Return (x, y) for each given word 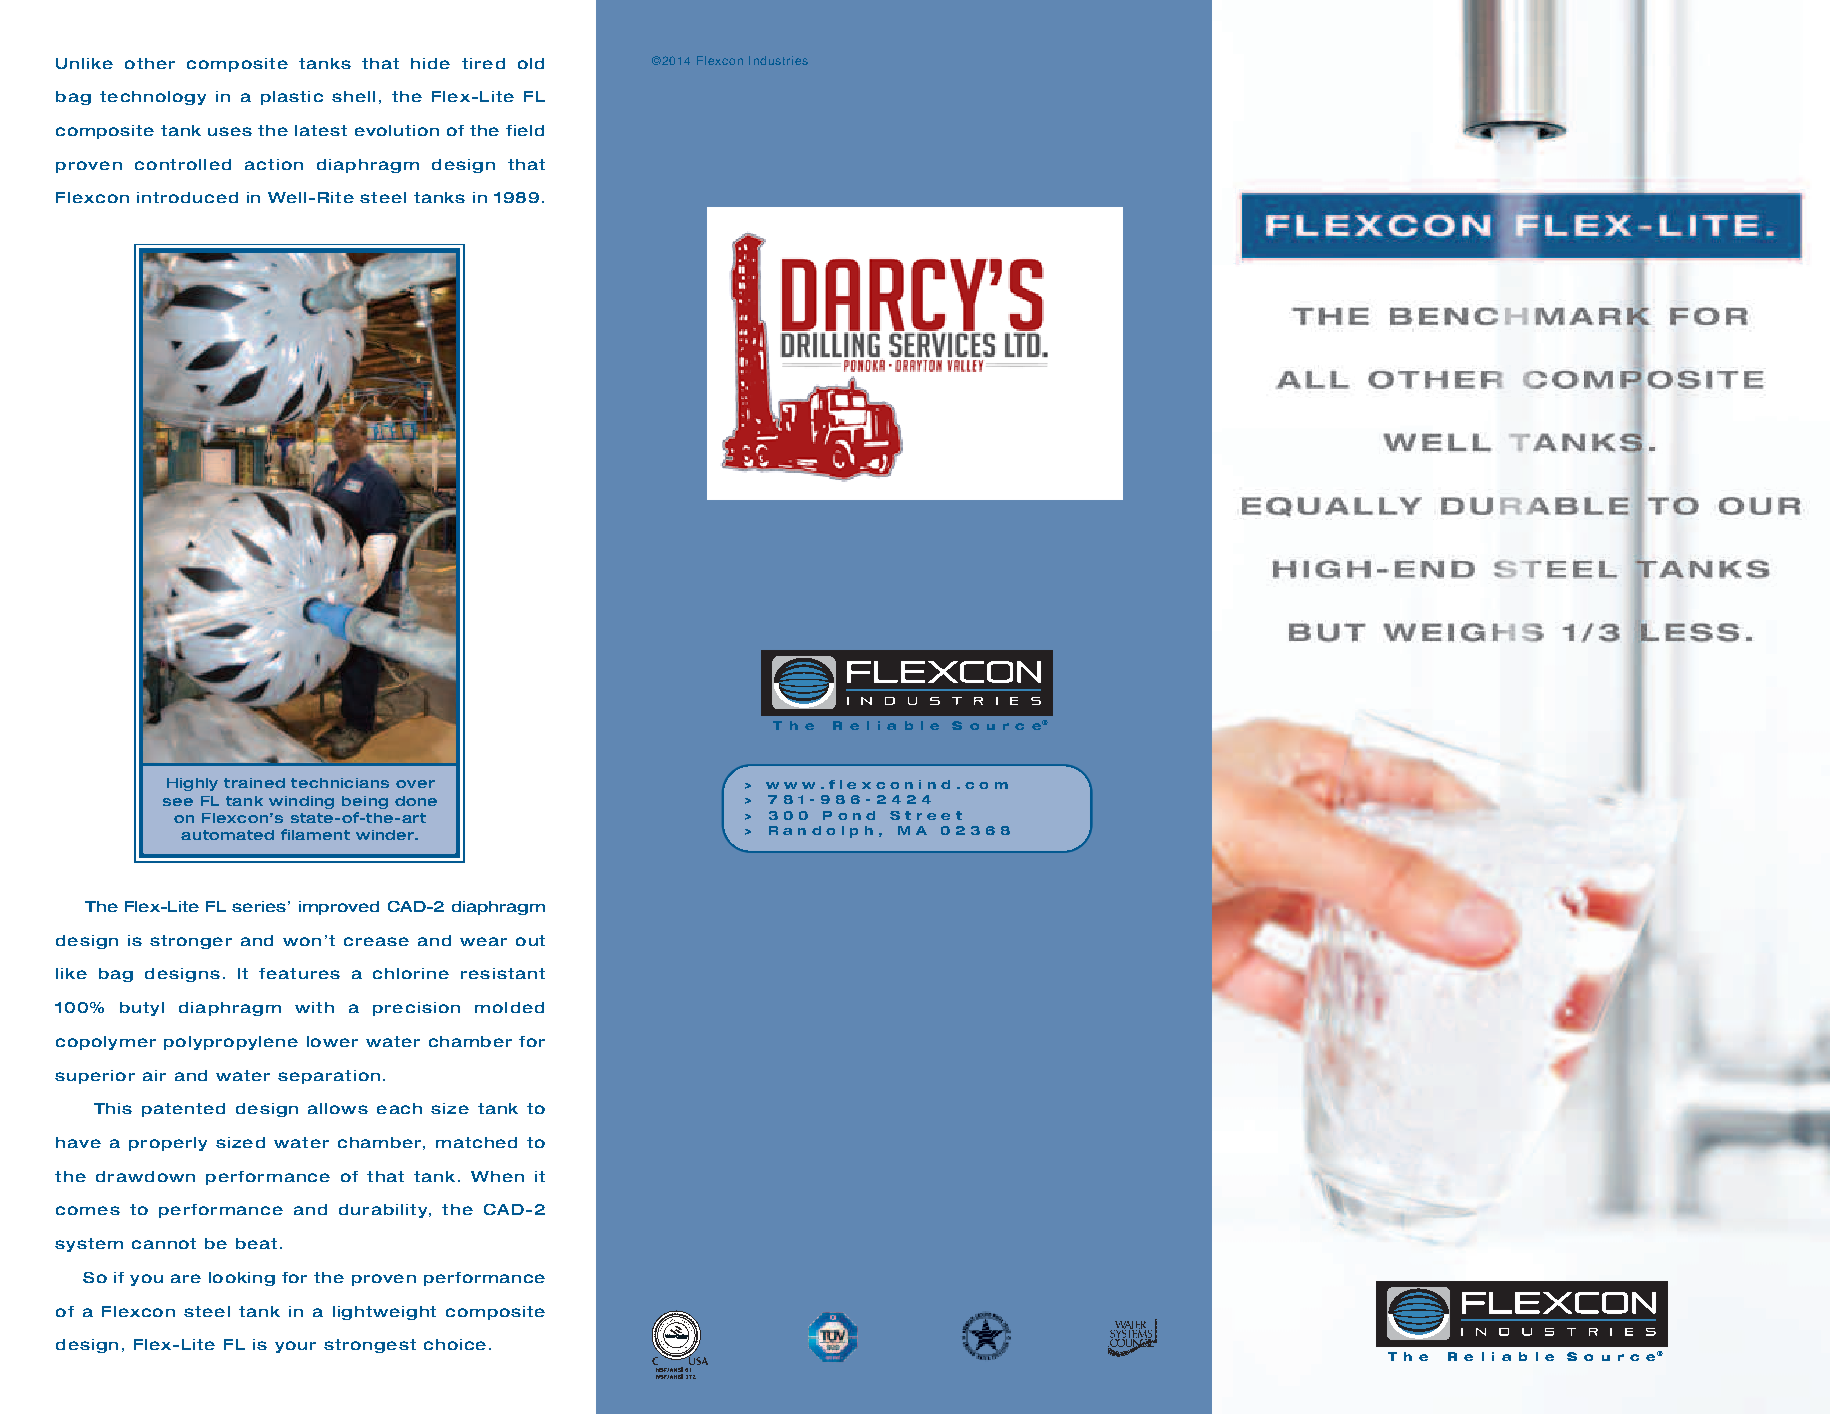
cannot (164, 1243)
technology (153, 98)
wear (483, 941)
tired (483, 63)
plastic (292, 98)
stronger (191, 942)
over (415, 784)
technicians (340, 783)
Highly (192, 784)
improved (339, 908)
